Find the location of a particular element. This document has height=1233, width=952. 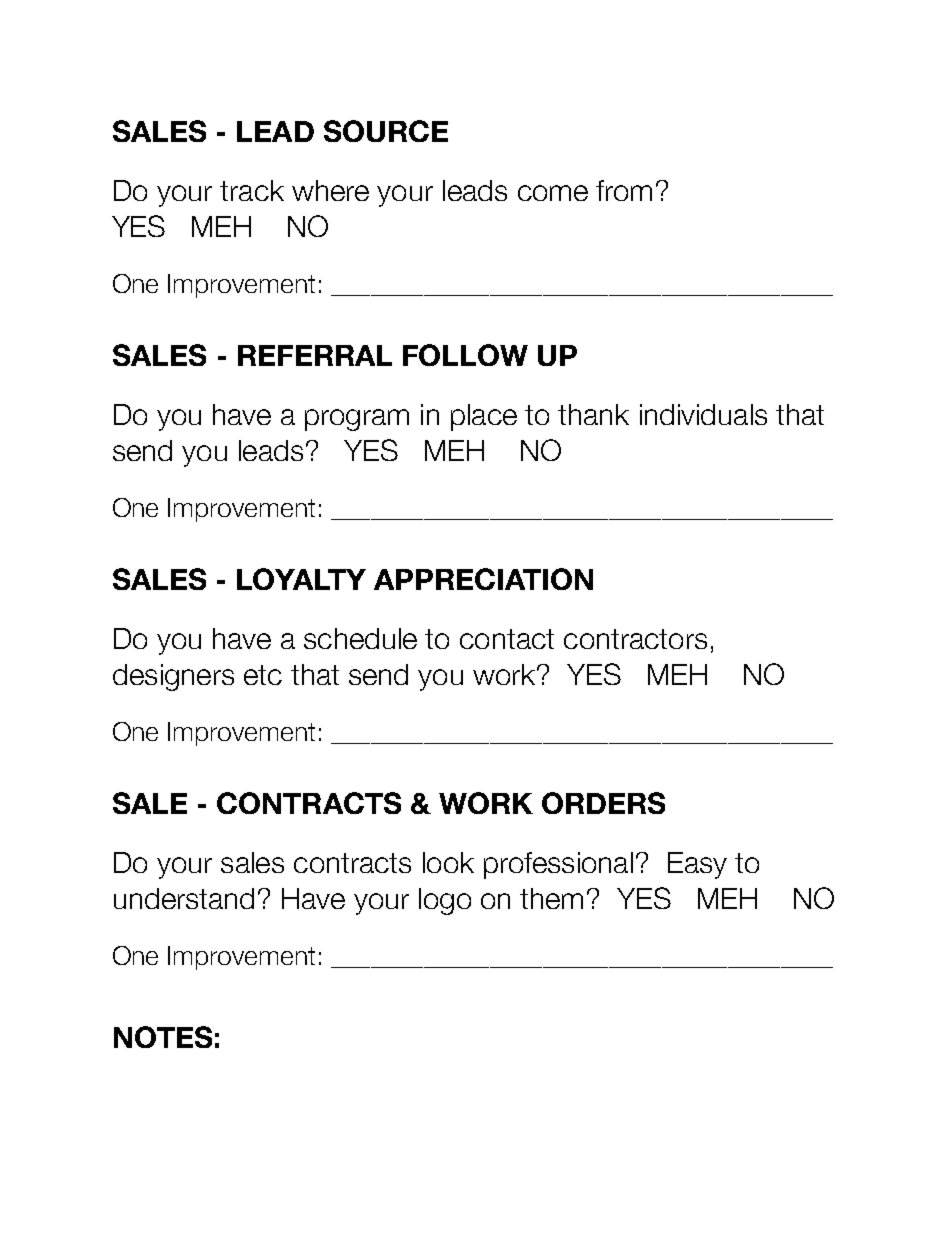

contractors is located at coordinates (635, 639).
